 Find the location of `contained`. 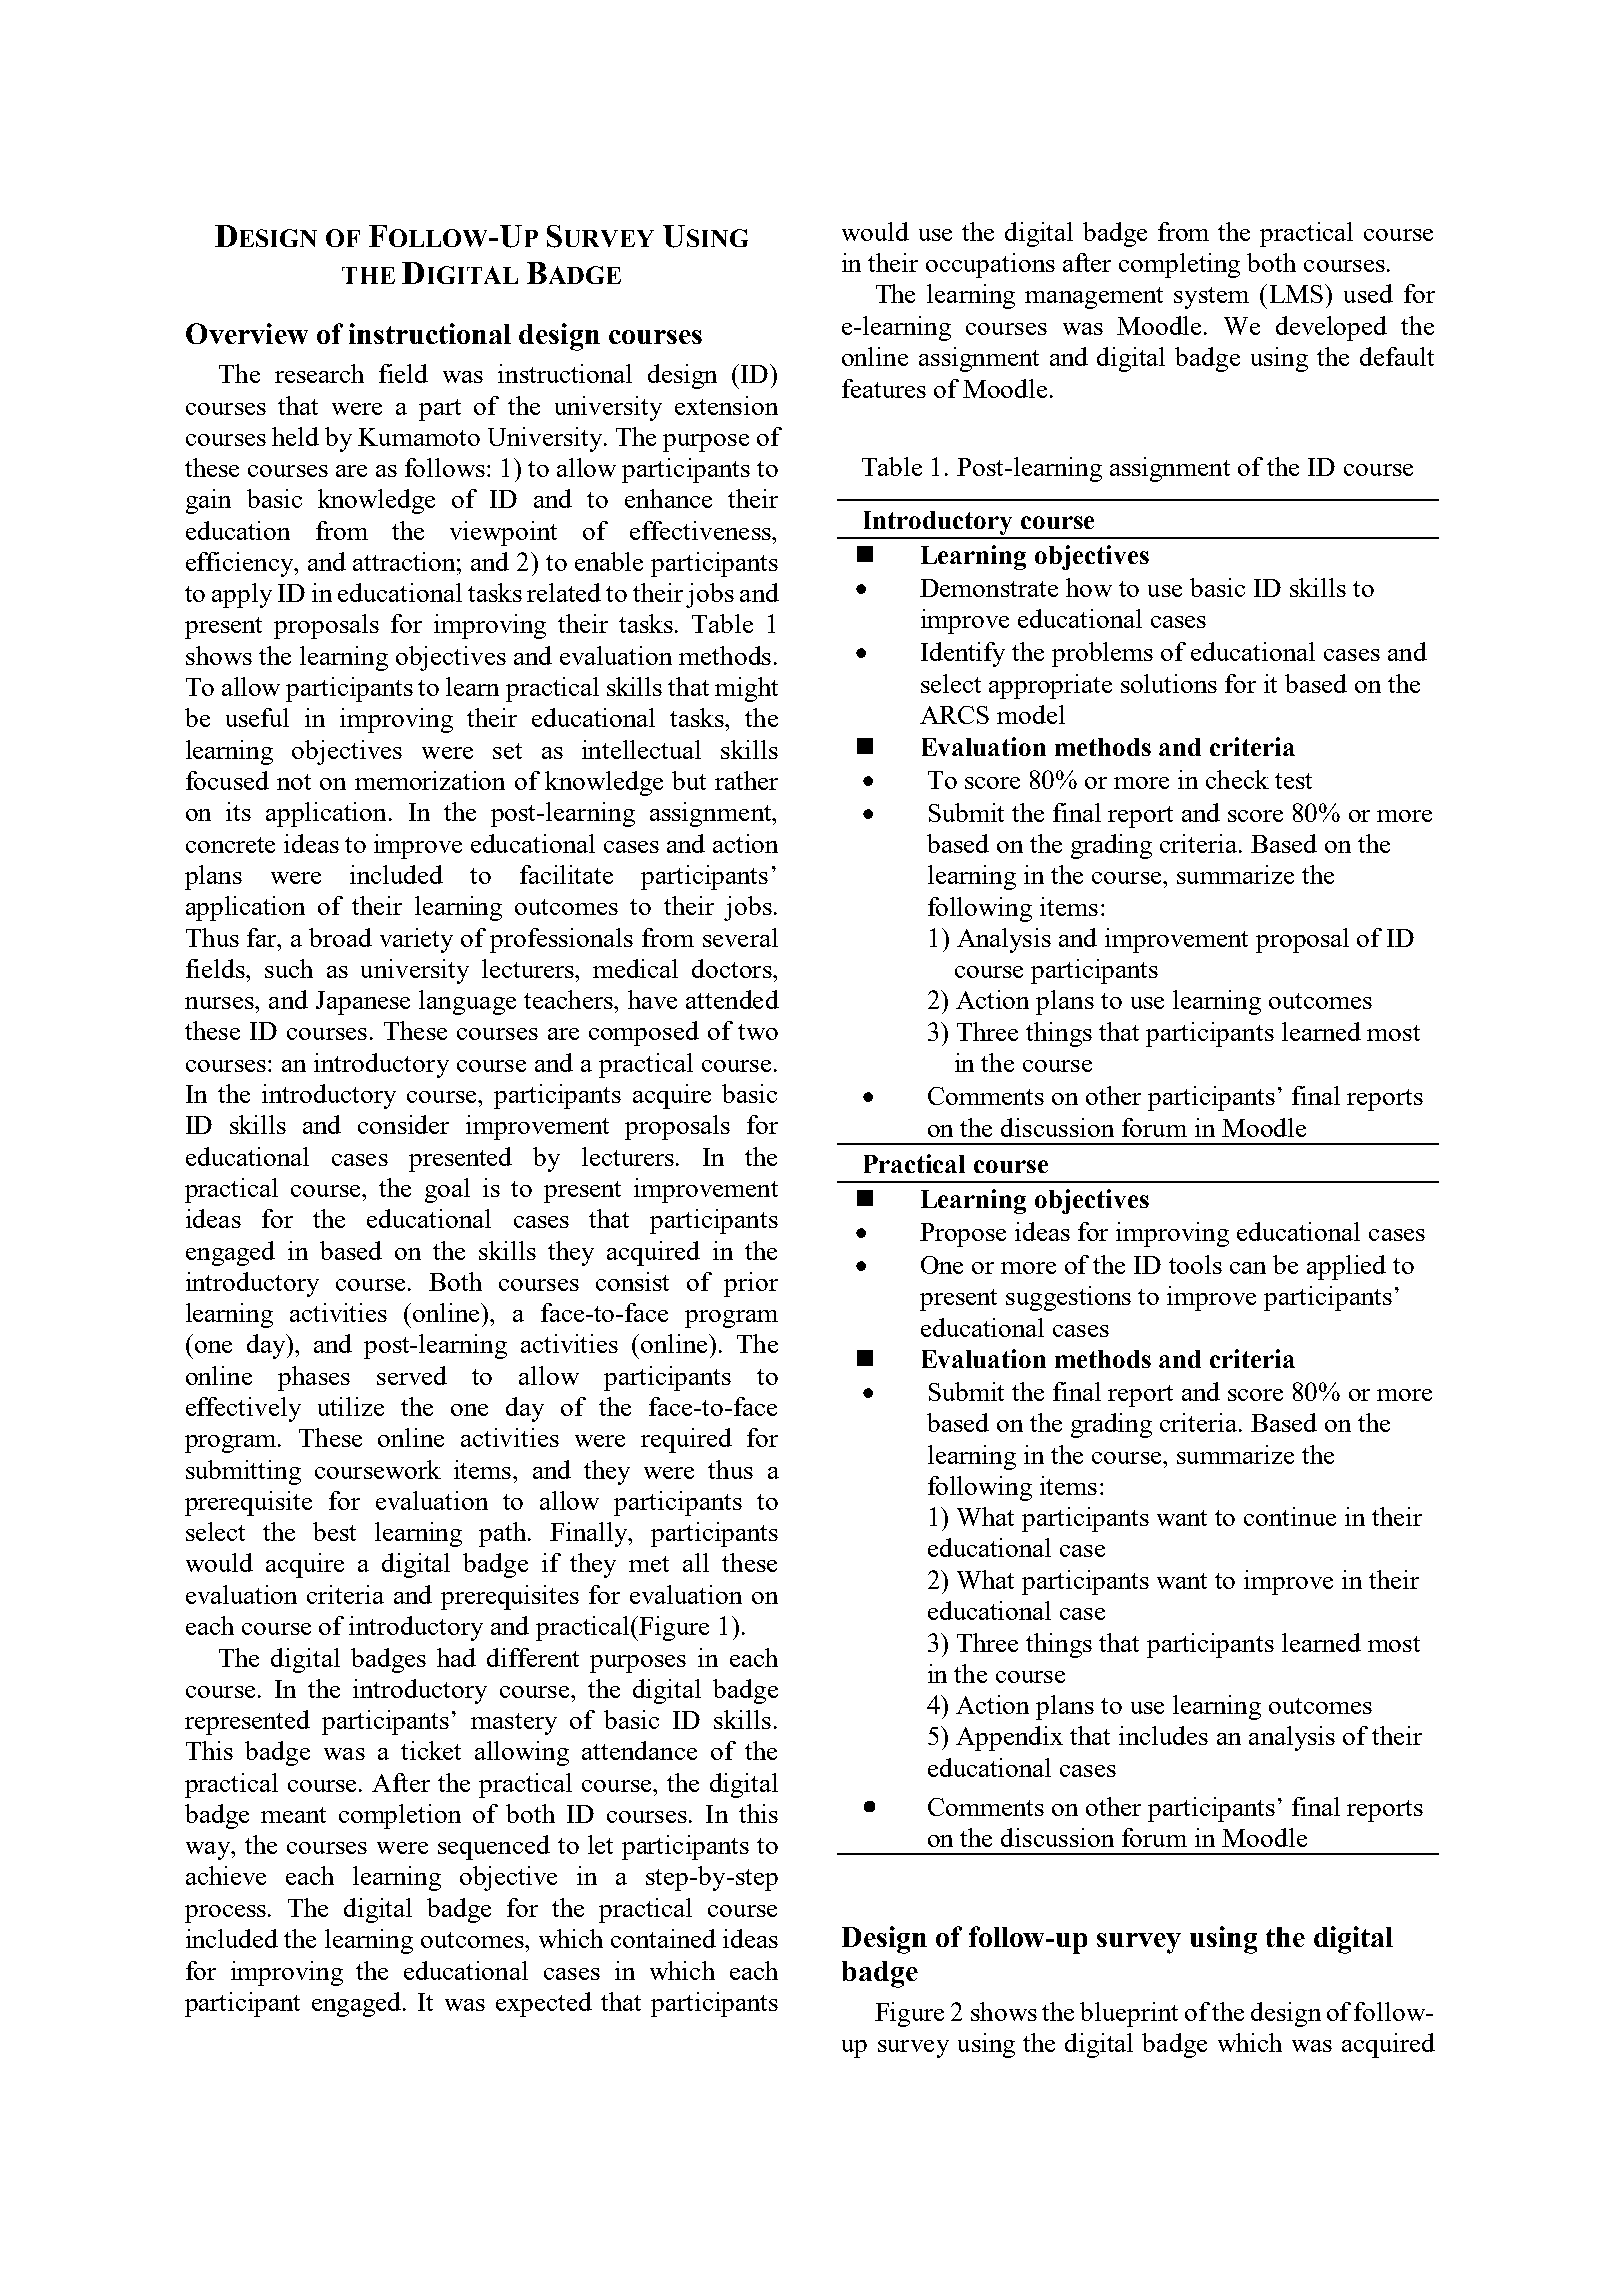

contained is located at coordinates (663, 1938).
